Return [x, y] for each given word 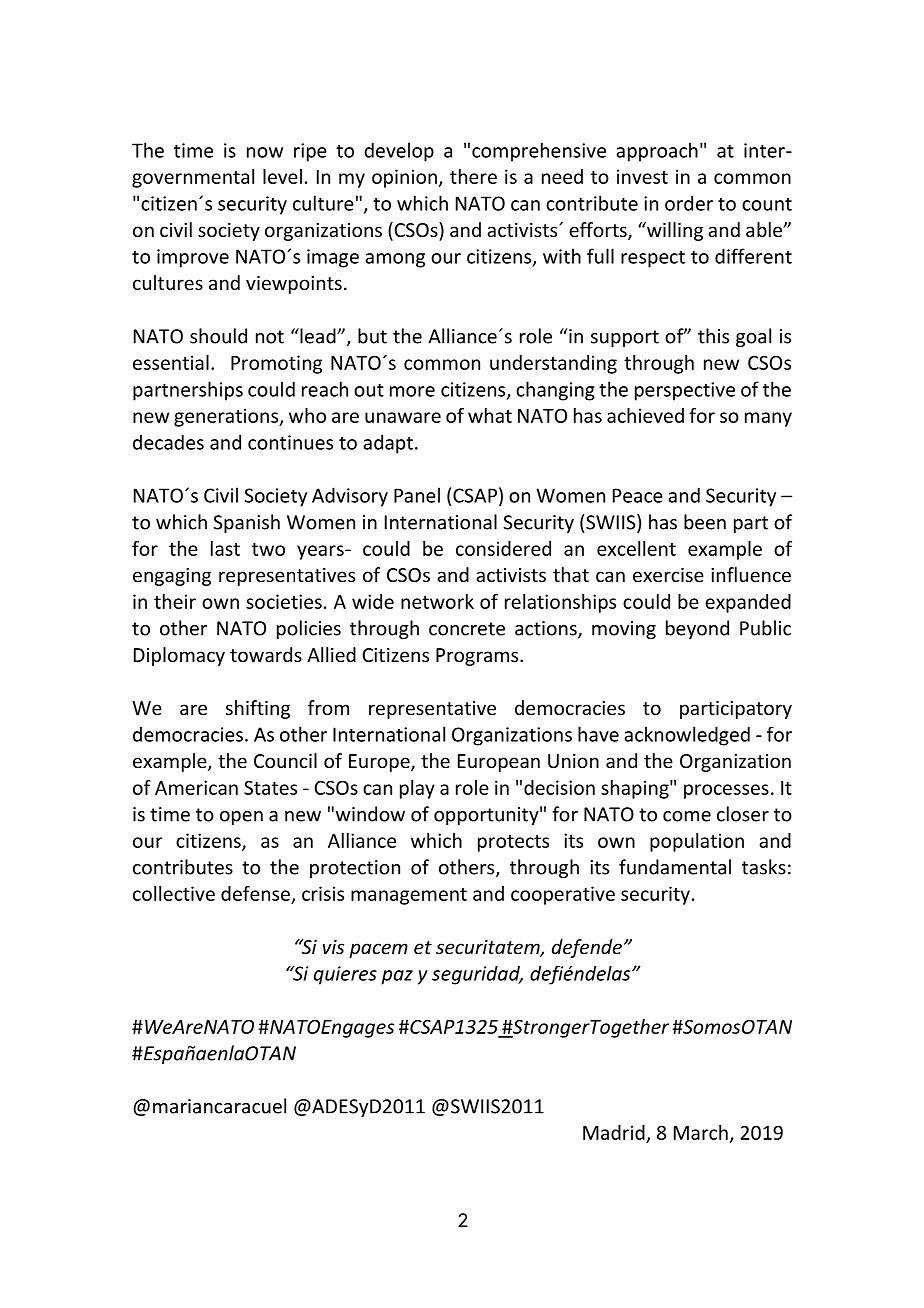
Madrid [614, 1132]
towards [266, 654]
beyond [697, 629]
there [473, 176]
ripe [310, 152]
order [689, 203]
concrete [467, 629]
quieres [345, 975]
